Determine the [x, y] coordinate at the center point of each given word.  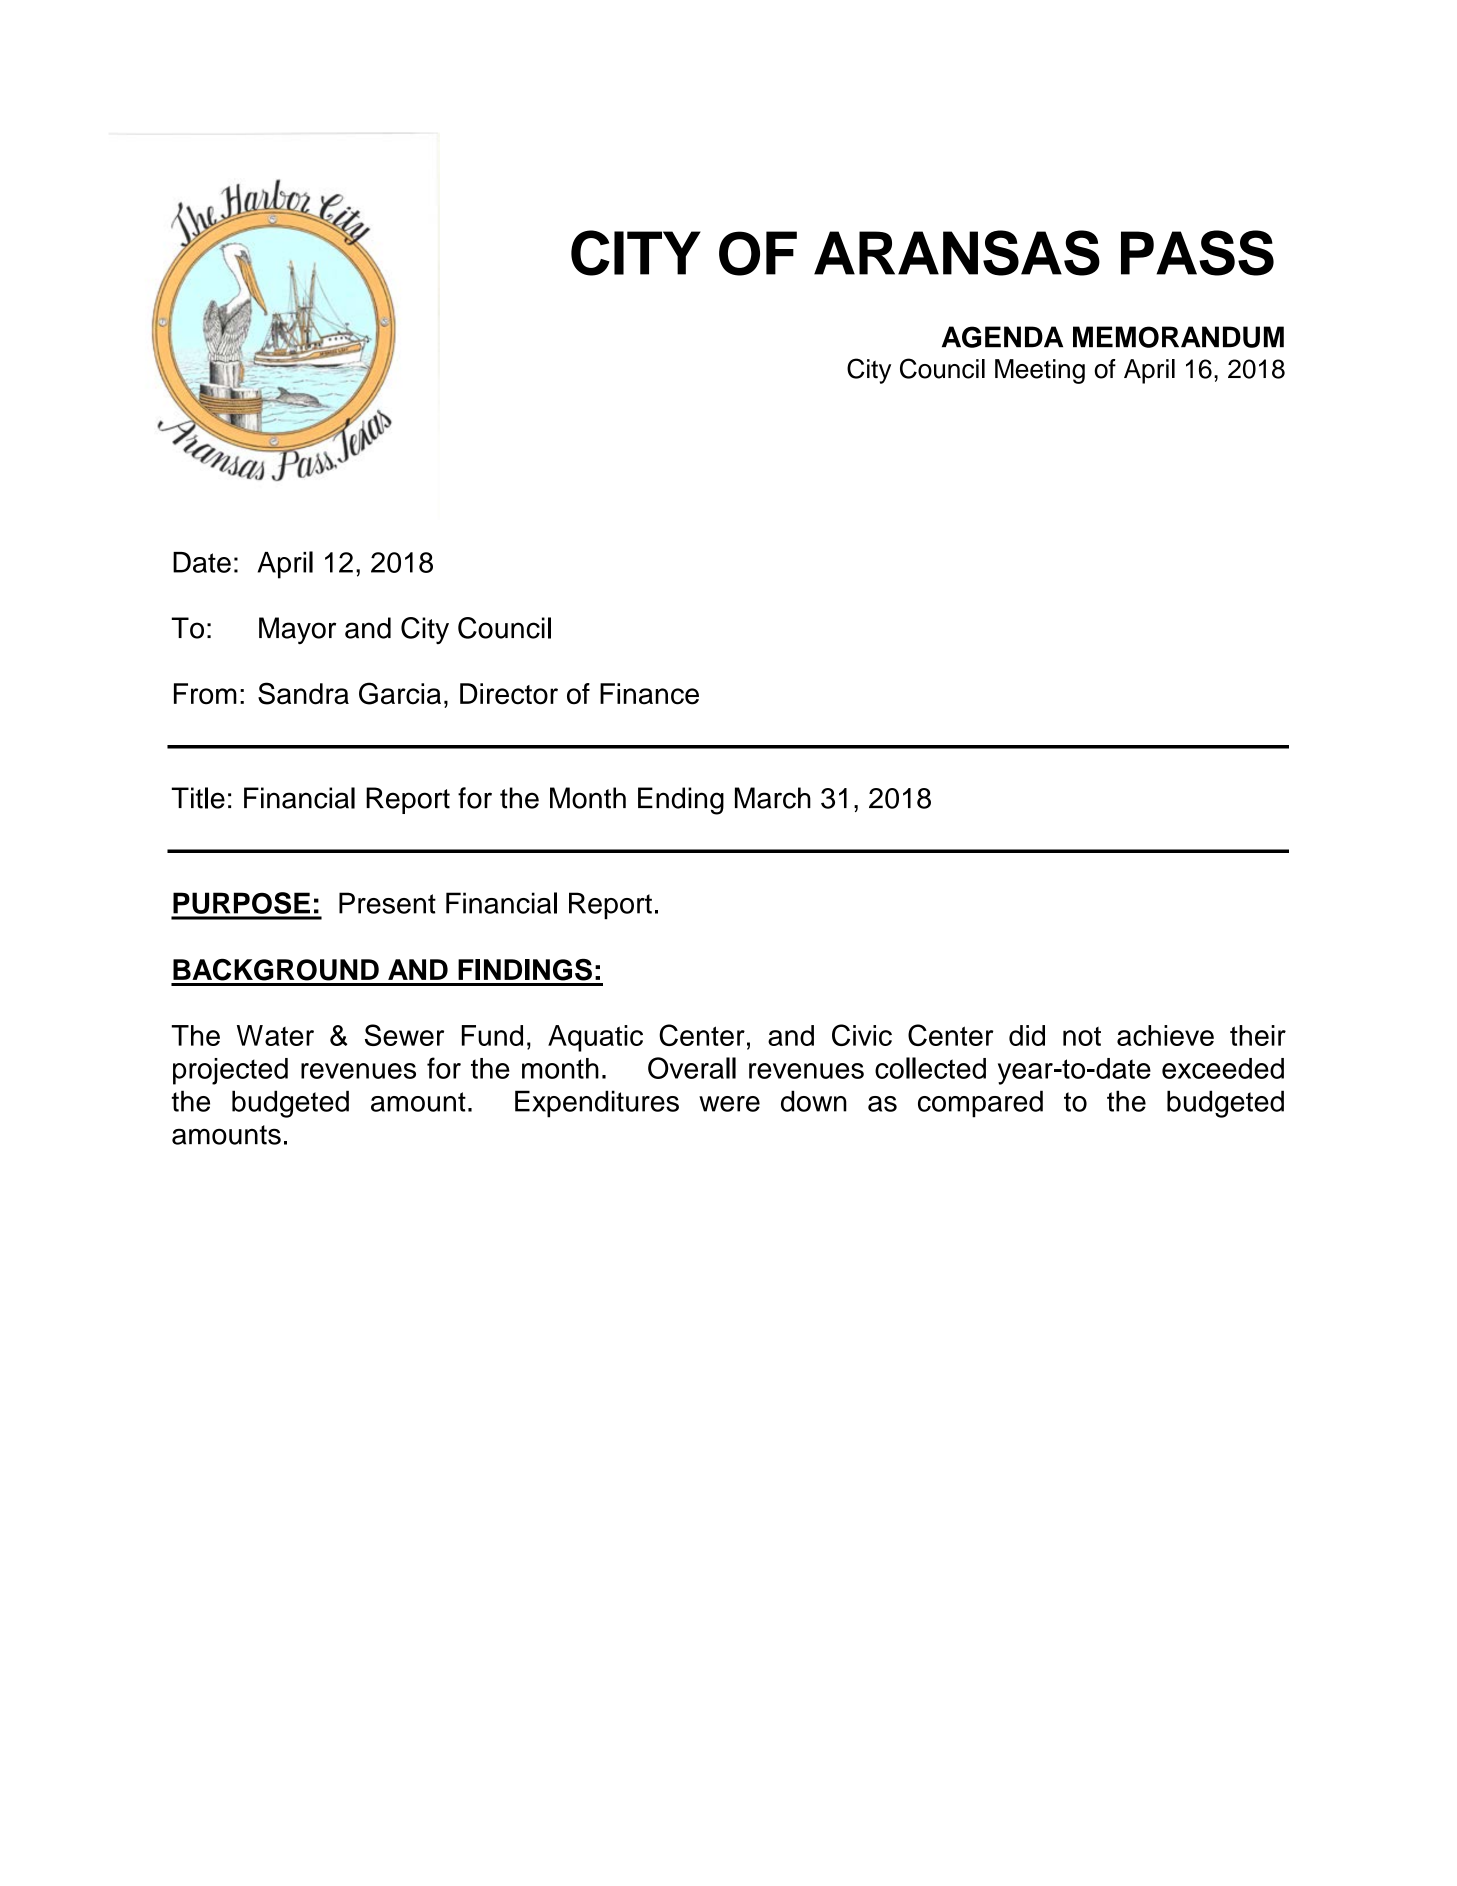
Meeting [1040, 371]
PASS [1197, 253]
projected [230, 1071]
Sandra [303, 693]
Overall [692, 1068]
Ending [681, 801]
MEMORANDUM [1178, 337]
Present [387, 903]
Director [509, 694]
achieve [1165, 1035]
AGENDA [1002, 337]
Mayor [297, 630]
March [773, 798]
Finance [649, 694]
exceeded [1223, 1068]
